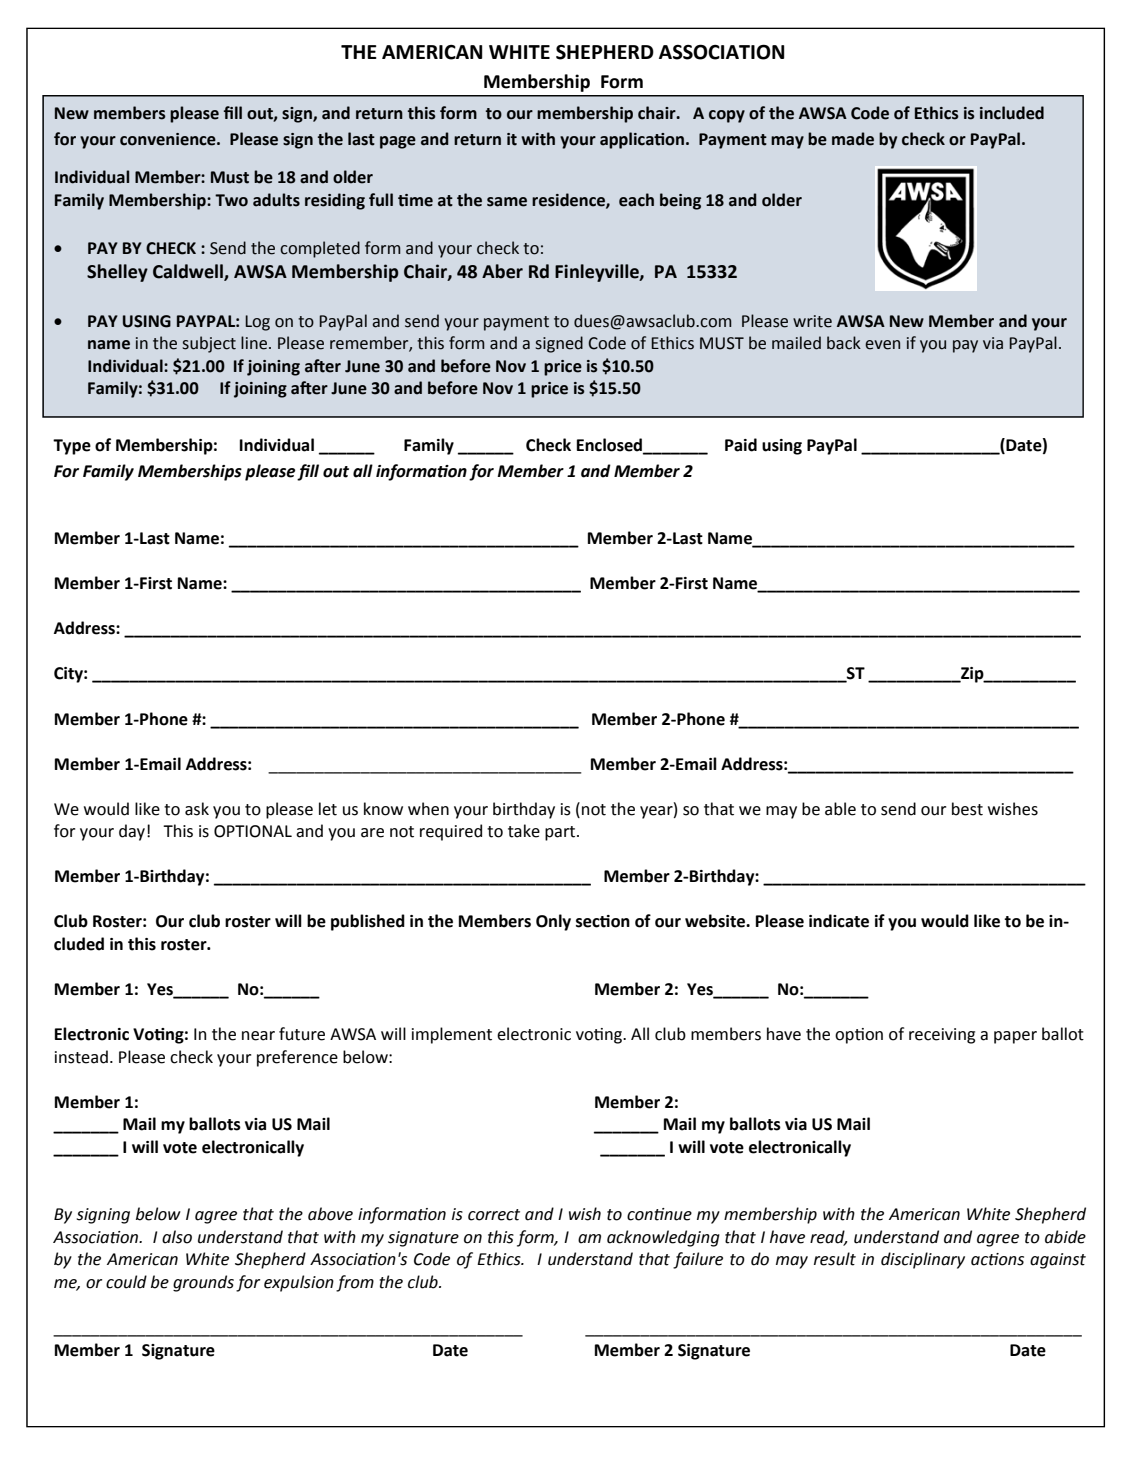  I want to click on receiving, so click(942, 1036).
